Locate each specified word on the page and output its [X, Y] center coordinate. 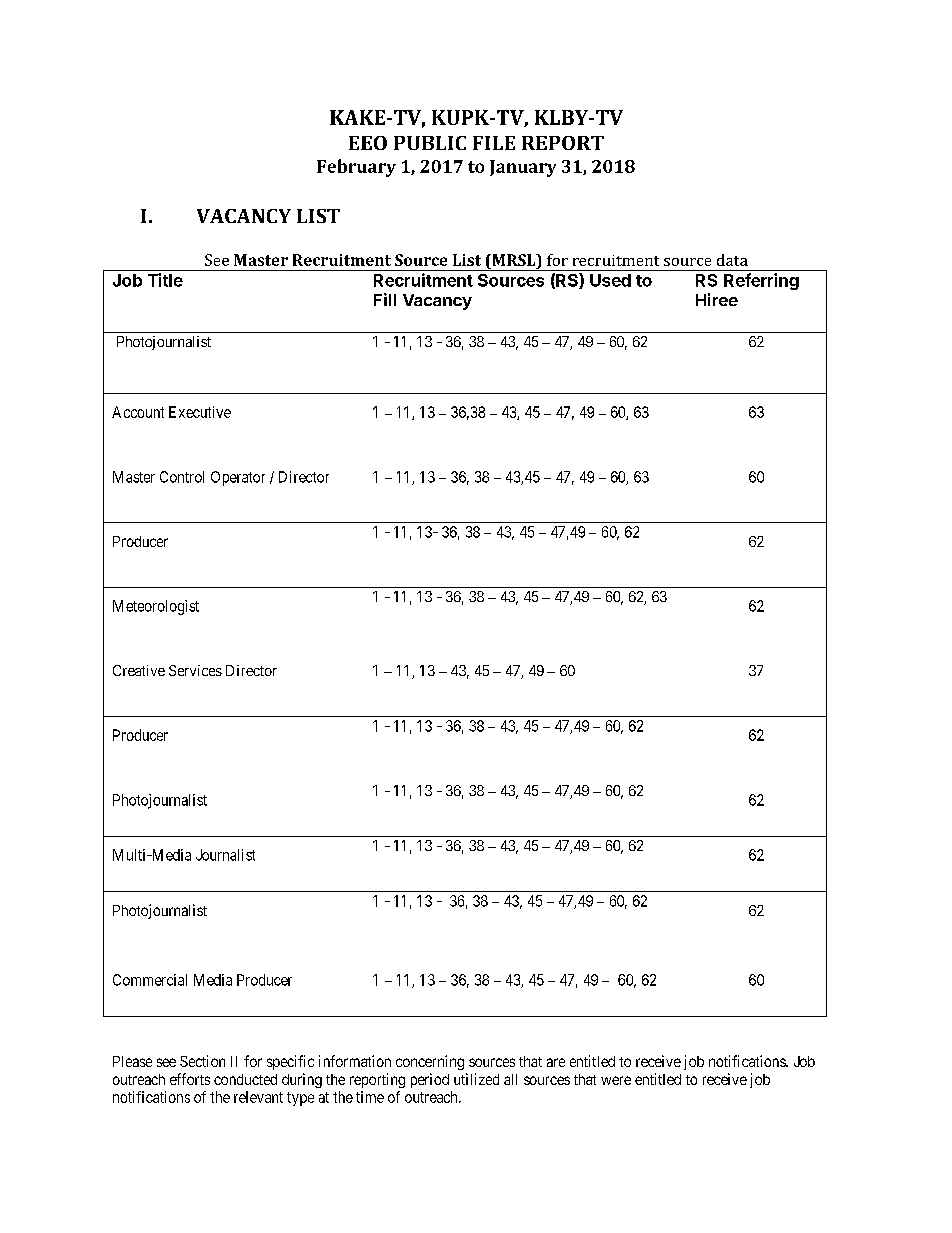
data [732, 260]
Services [195, 670]
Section [202, 1061]
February [356, 168]
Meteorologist [156, 607]
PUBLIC [430, 143]
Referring [761, 281]
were [616, 1080]
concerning [430, 1062]
